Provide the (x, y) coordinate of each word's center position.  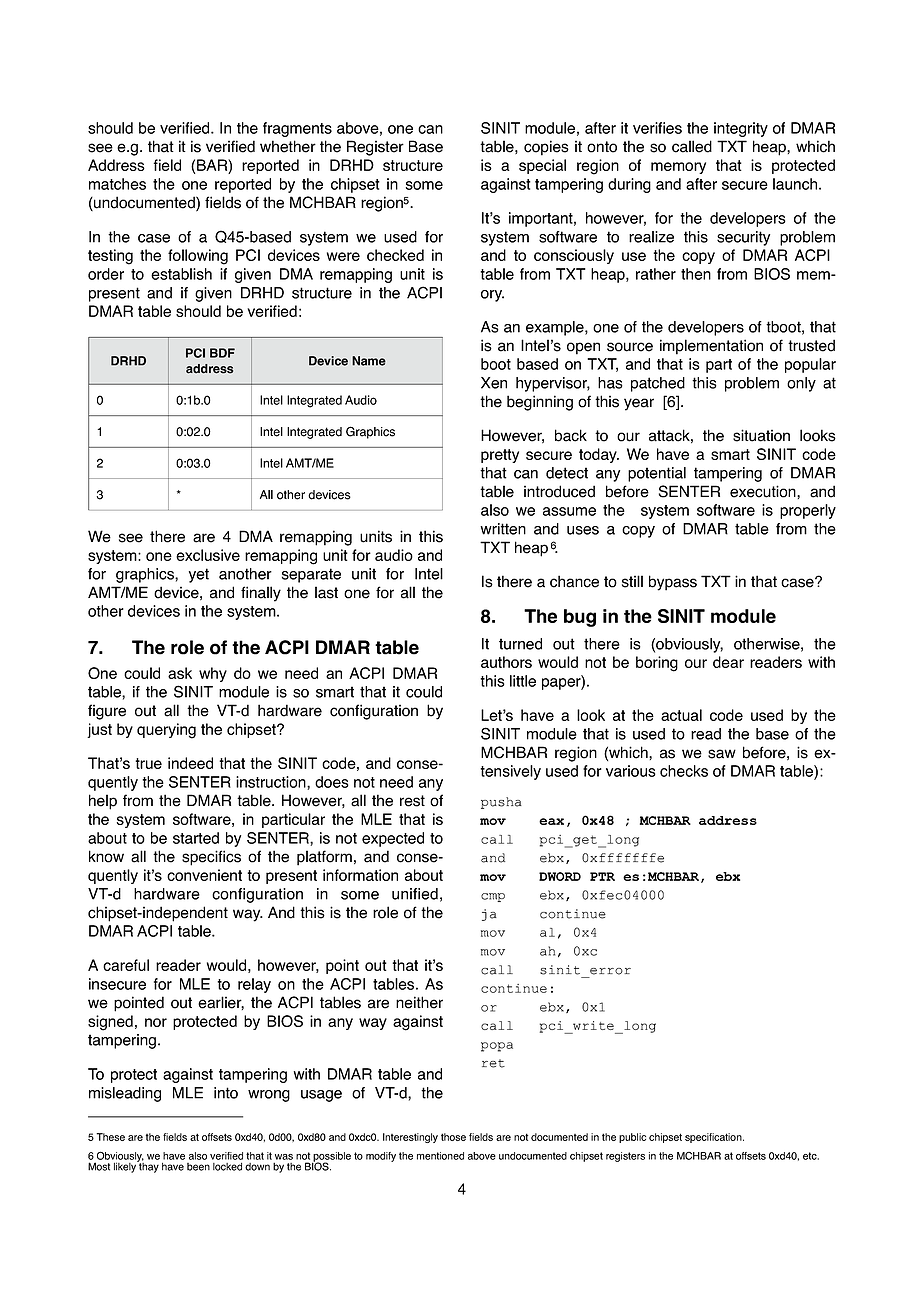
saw (722, 754)
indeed (190, 763)
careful (126, 965)
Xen (494, 383)
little (523, 681)
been (198, 1167)
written (503, 529)
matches (117, 184)
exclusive (208, 555)
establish (181, 274)
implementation (711, 347)
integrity (741, 129)
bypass (673, 583)
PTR (602, 876)
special (542, 166)
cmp (493, 897)
